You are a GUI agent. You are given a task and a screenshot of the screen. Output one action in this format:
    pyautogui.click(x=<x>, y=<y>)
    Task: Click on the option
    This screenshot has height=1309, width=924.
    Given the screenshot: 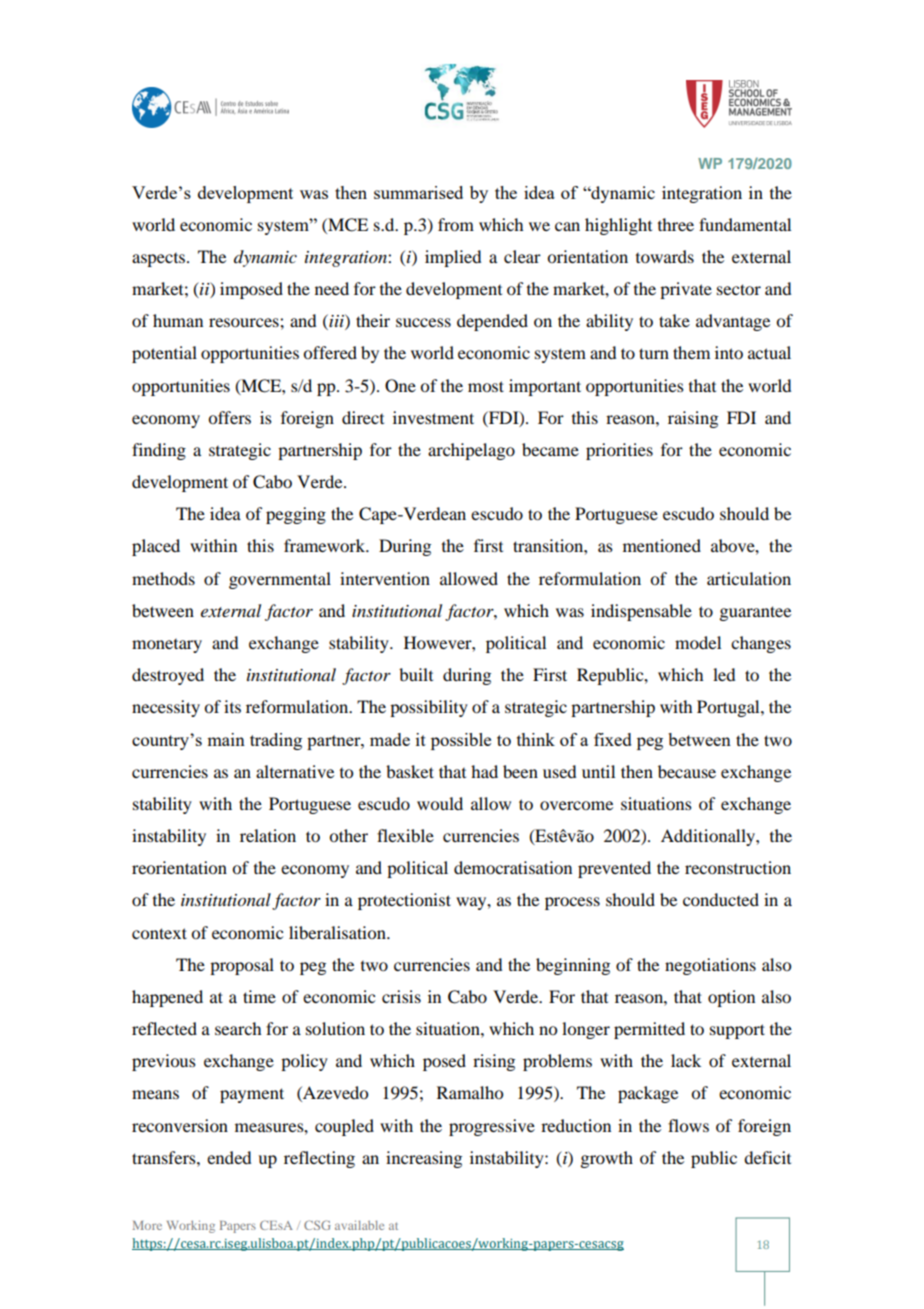 What is the action you would take?
    pyautogui.click(x=731, y=998)
